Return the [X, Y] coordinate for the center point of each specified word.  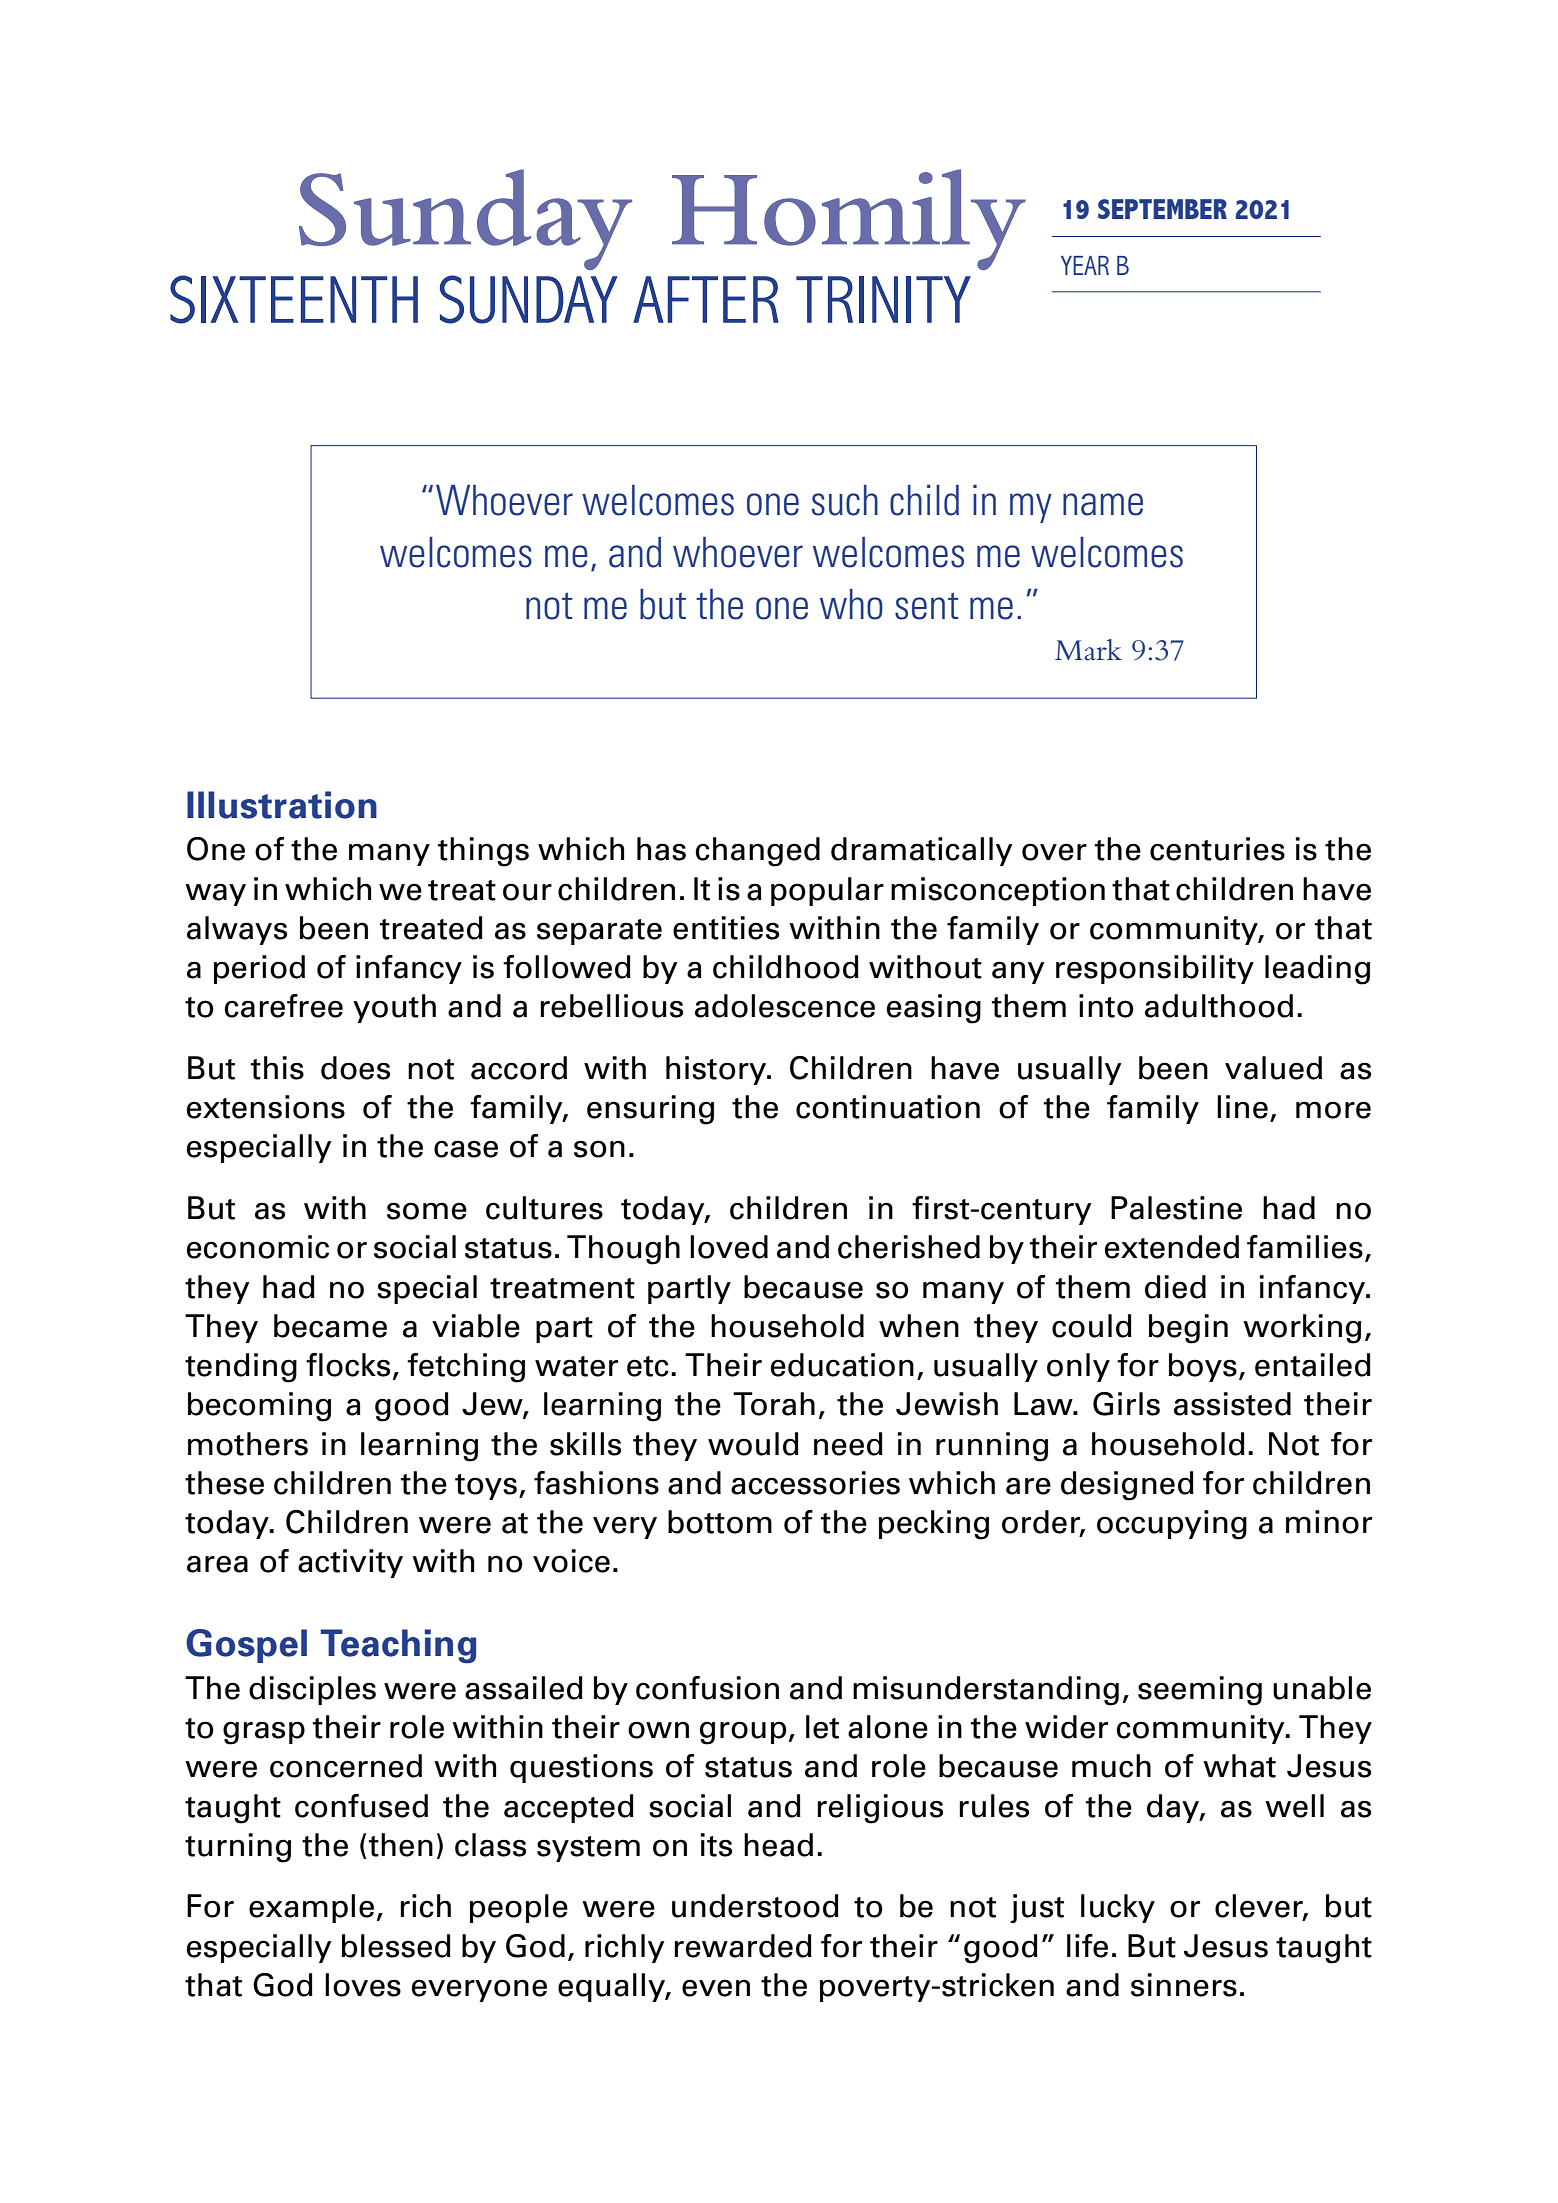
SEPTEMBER [1162, 209]
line [1242, 1107]
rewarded [743, 1946]
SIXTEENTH [294, 299]
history [717, 1070]
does [355, 1068]
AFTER [706, 299]
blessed [396, 1946]
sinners [1184, 1985]
